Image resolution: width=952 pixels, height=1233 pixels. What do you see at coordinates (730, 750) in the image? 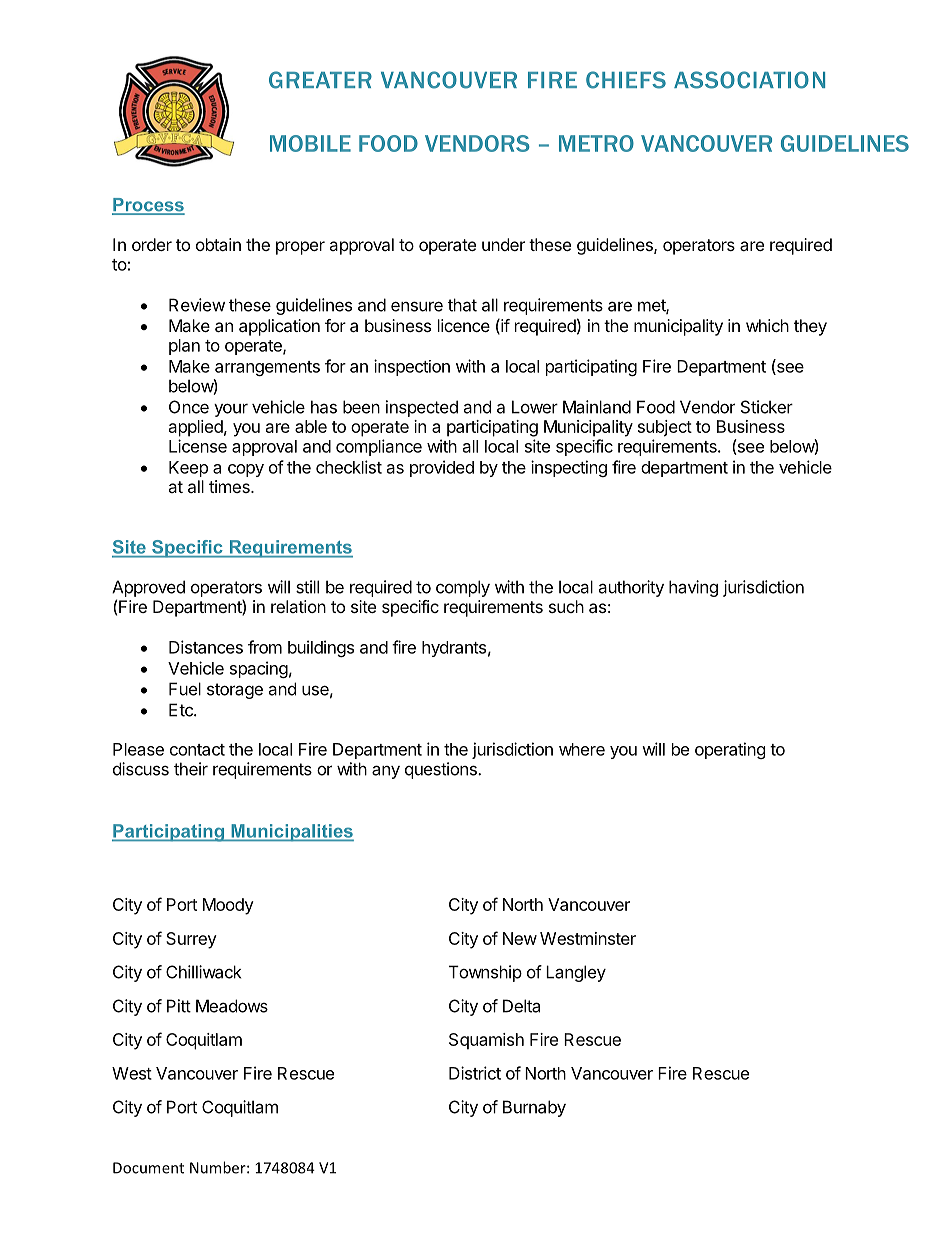
I see `operating` at bounding box center [730, 750].
